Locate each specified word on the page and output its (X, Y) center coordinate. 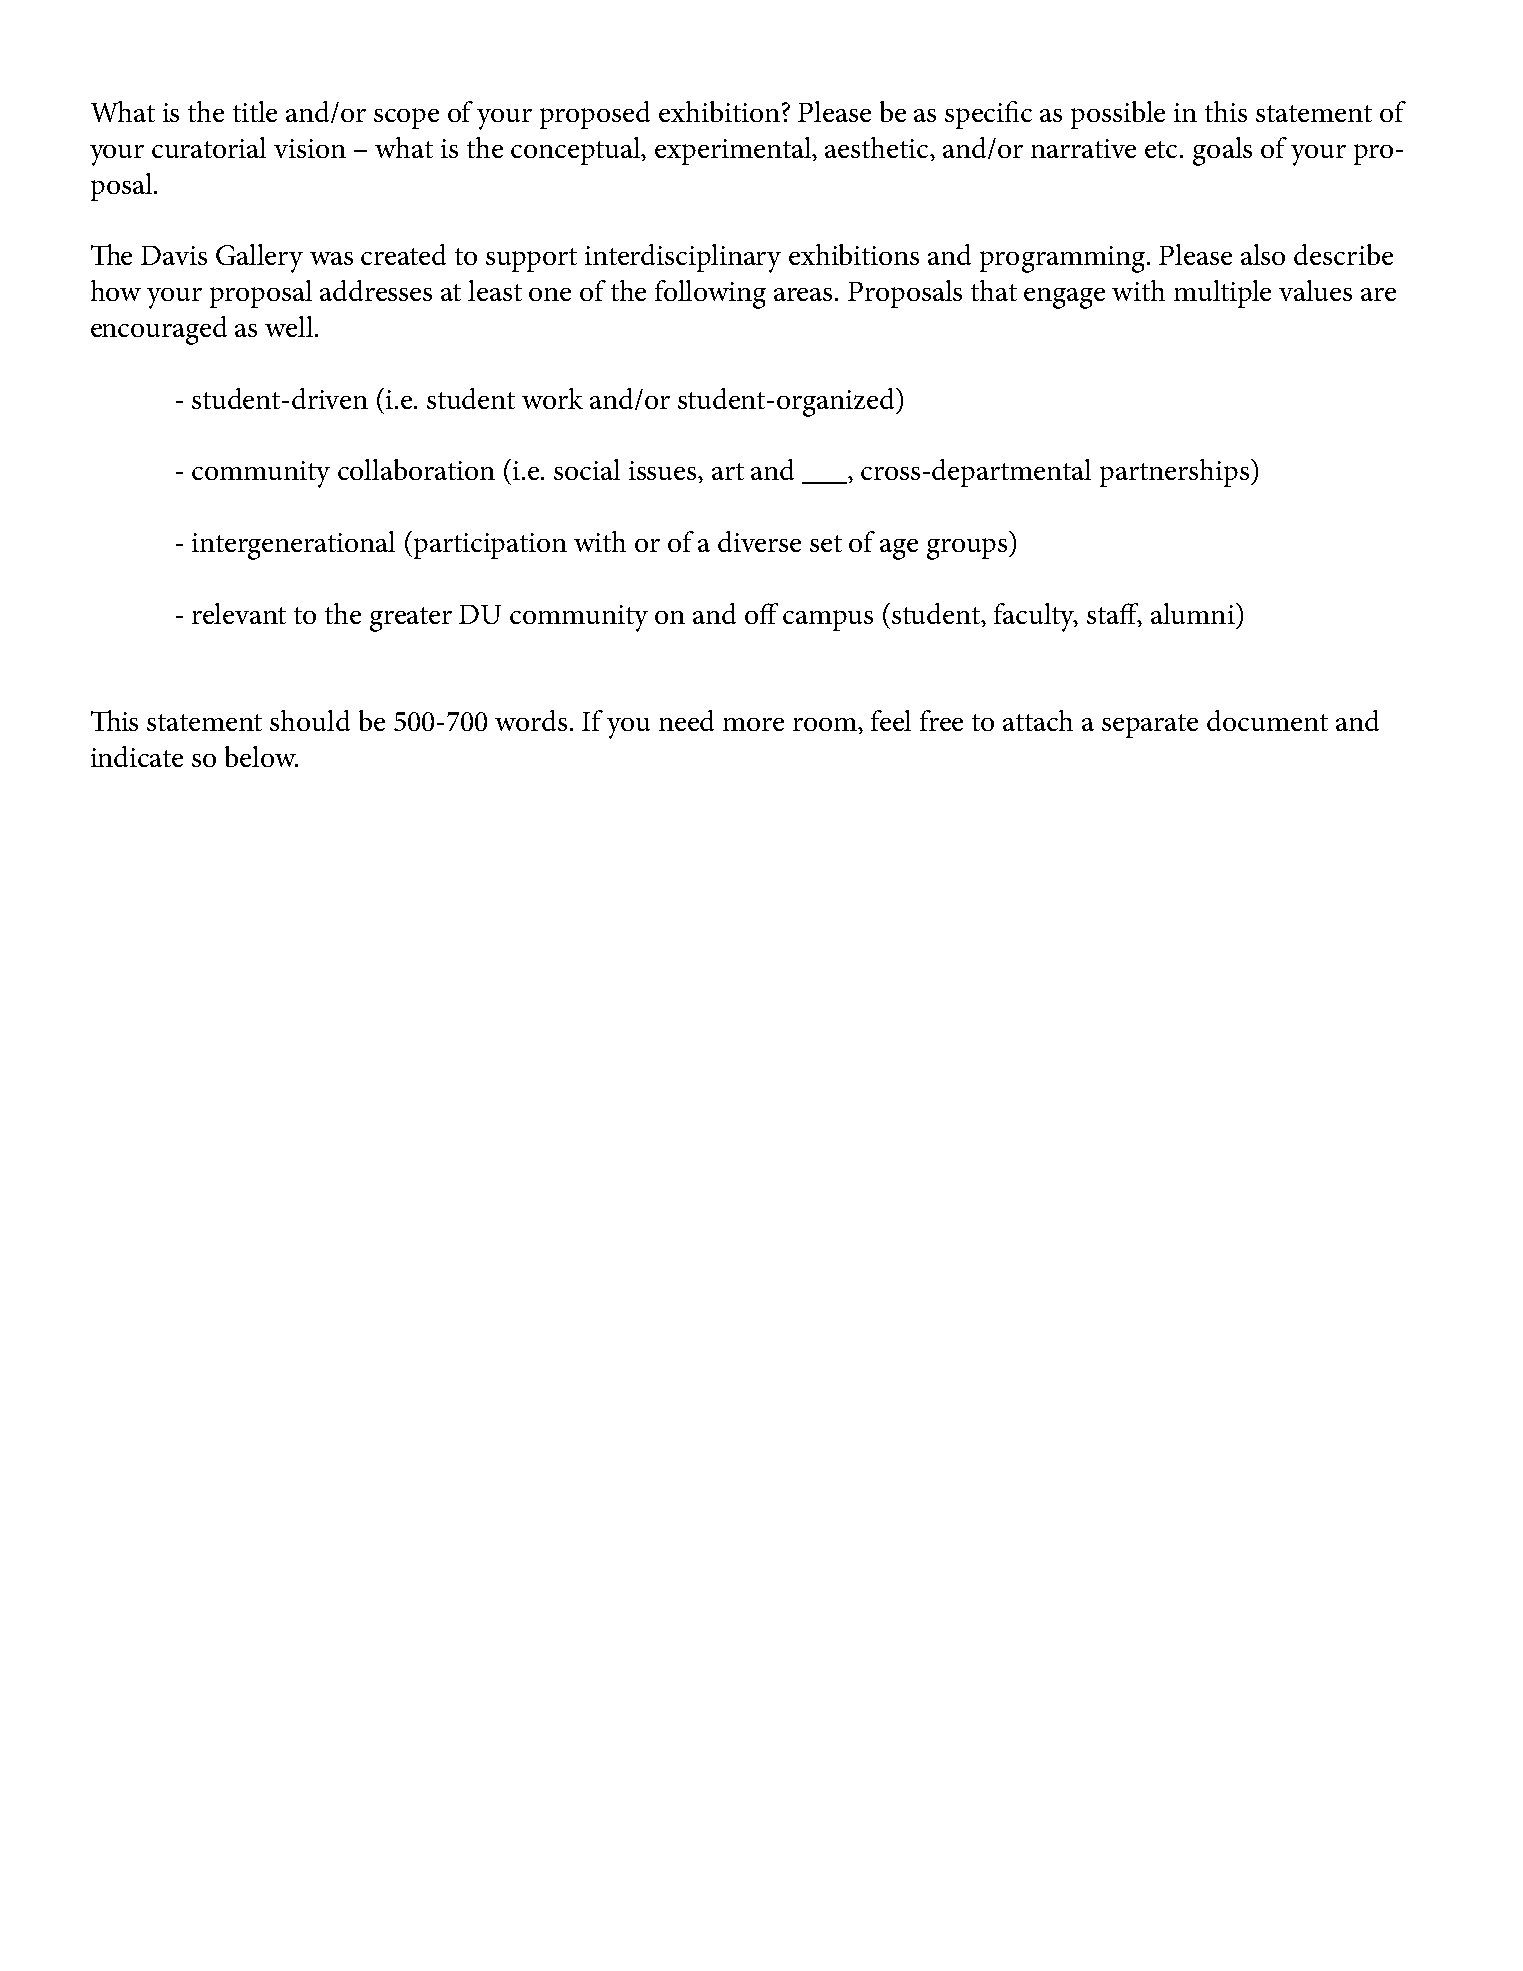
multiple (1222, 294)
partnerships (1174, 473)
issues (664, 470)
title (255, 111)
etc (1163, 149)
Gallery (259, 258)
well (290, 326)
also (1263, 254)
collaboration (416, 469)
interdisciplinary (683, 258)
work (552, 398)
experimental (734, 151)
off (761, 613)
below (261, 756)
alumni (1194, 613)
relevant (239, 613)
